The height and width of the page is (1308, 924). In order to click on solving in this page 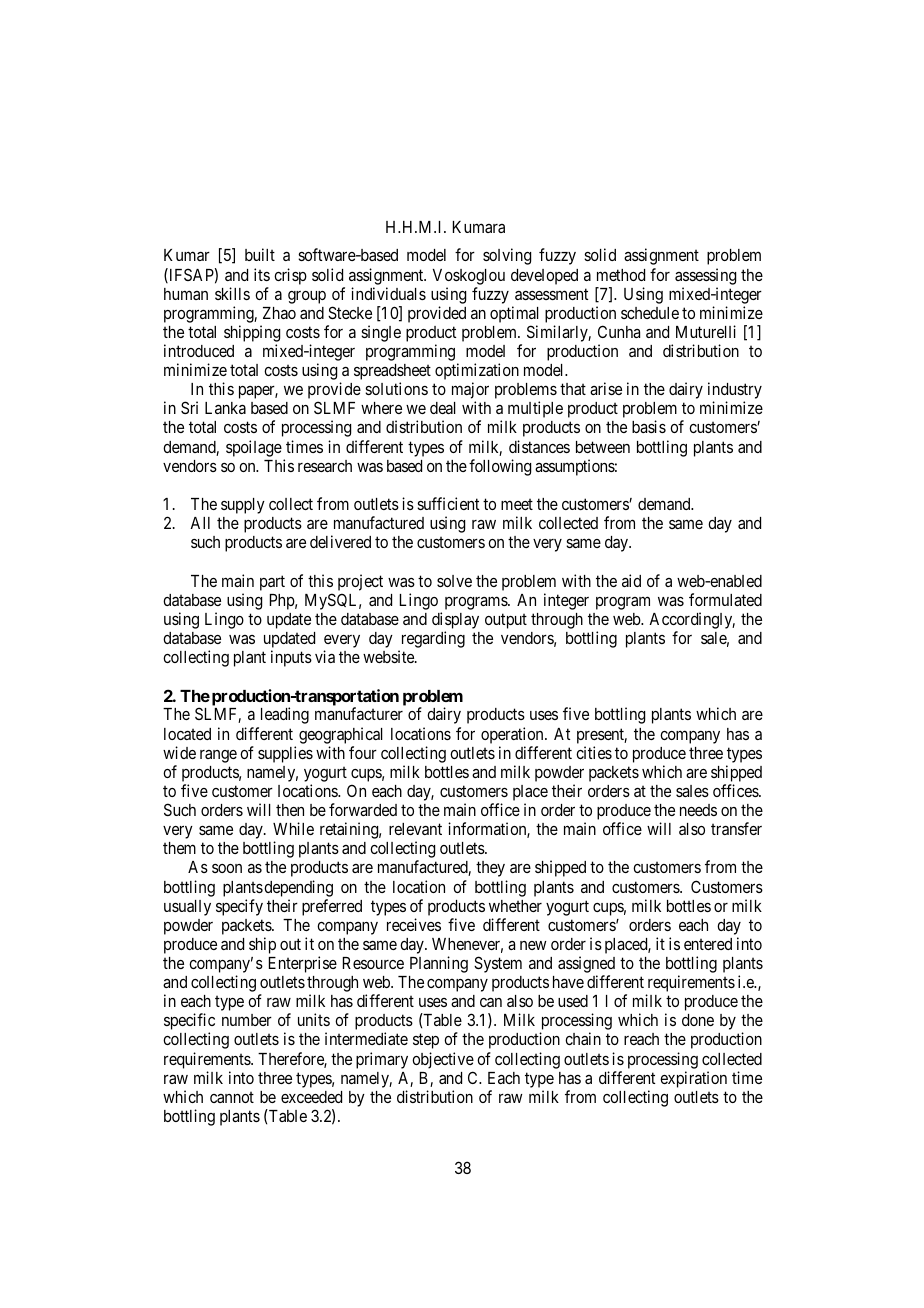, I will do `click(507, 256)`.
